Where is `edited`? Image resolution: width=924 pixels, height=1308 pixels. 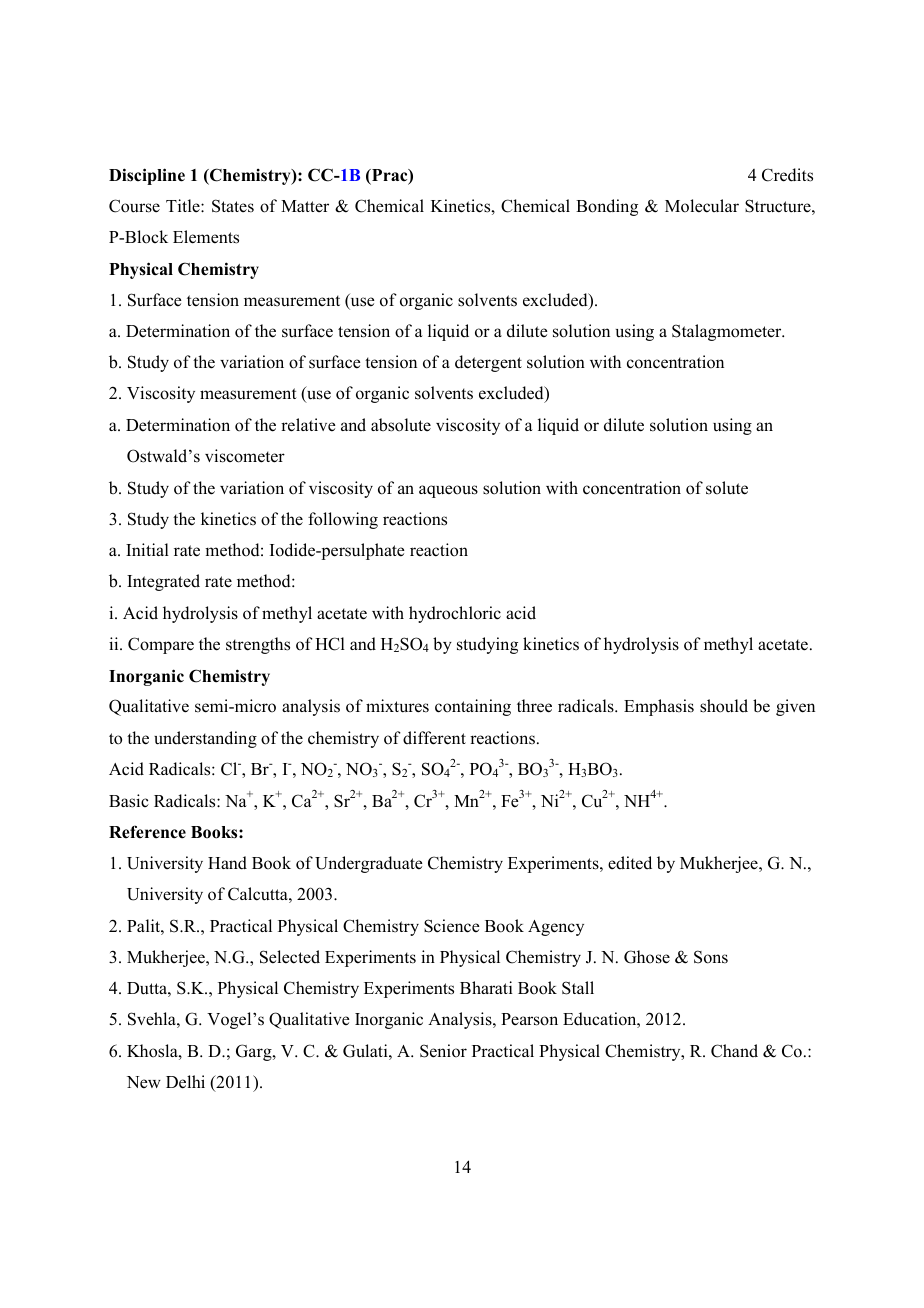 edited is located at coordinates (630, 863).
